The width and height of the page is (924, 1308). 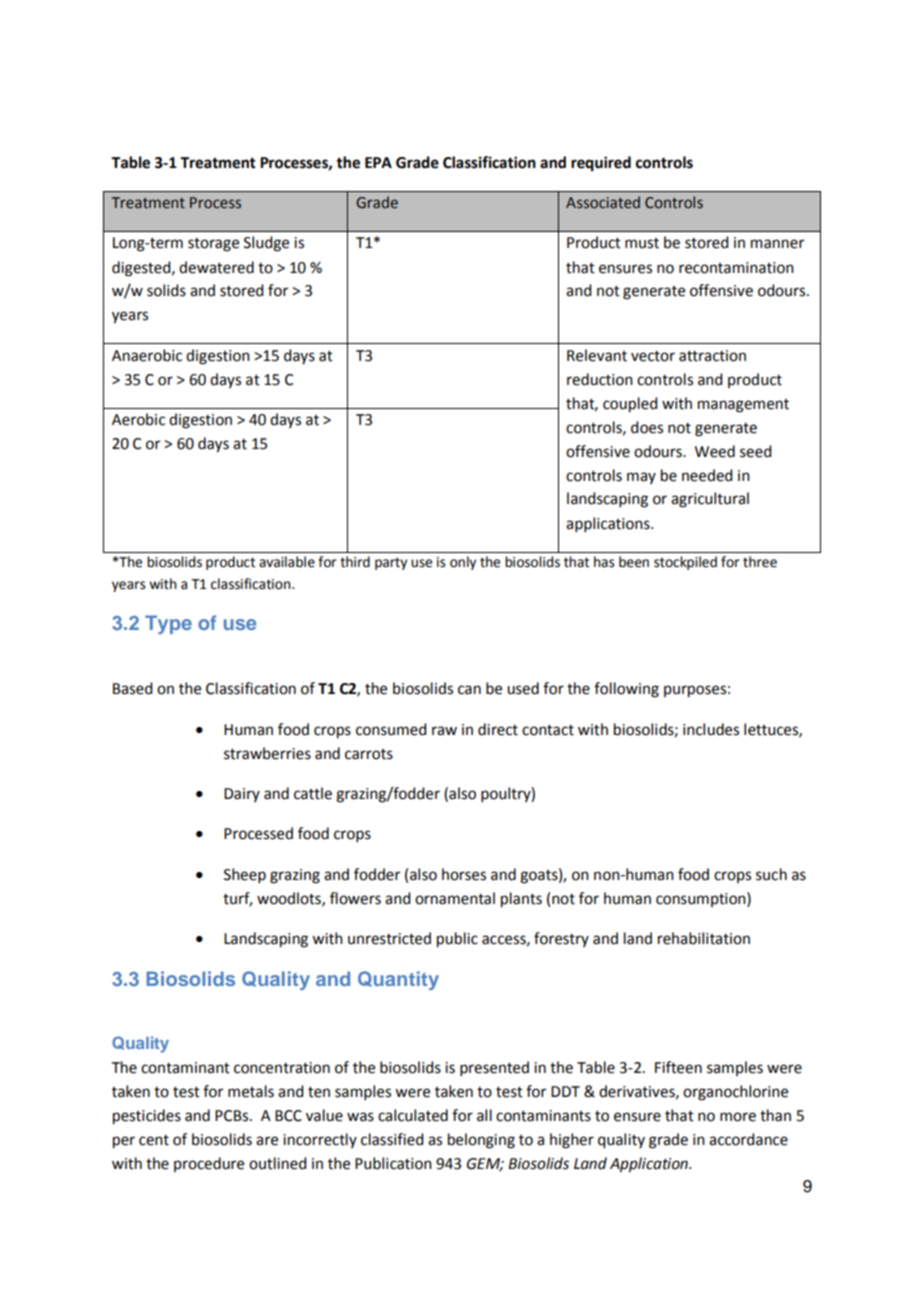 What do you see at coordinates (378, 162) in the page?
I see `EPA` at bounding box center [378, 162].
